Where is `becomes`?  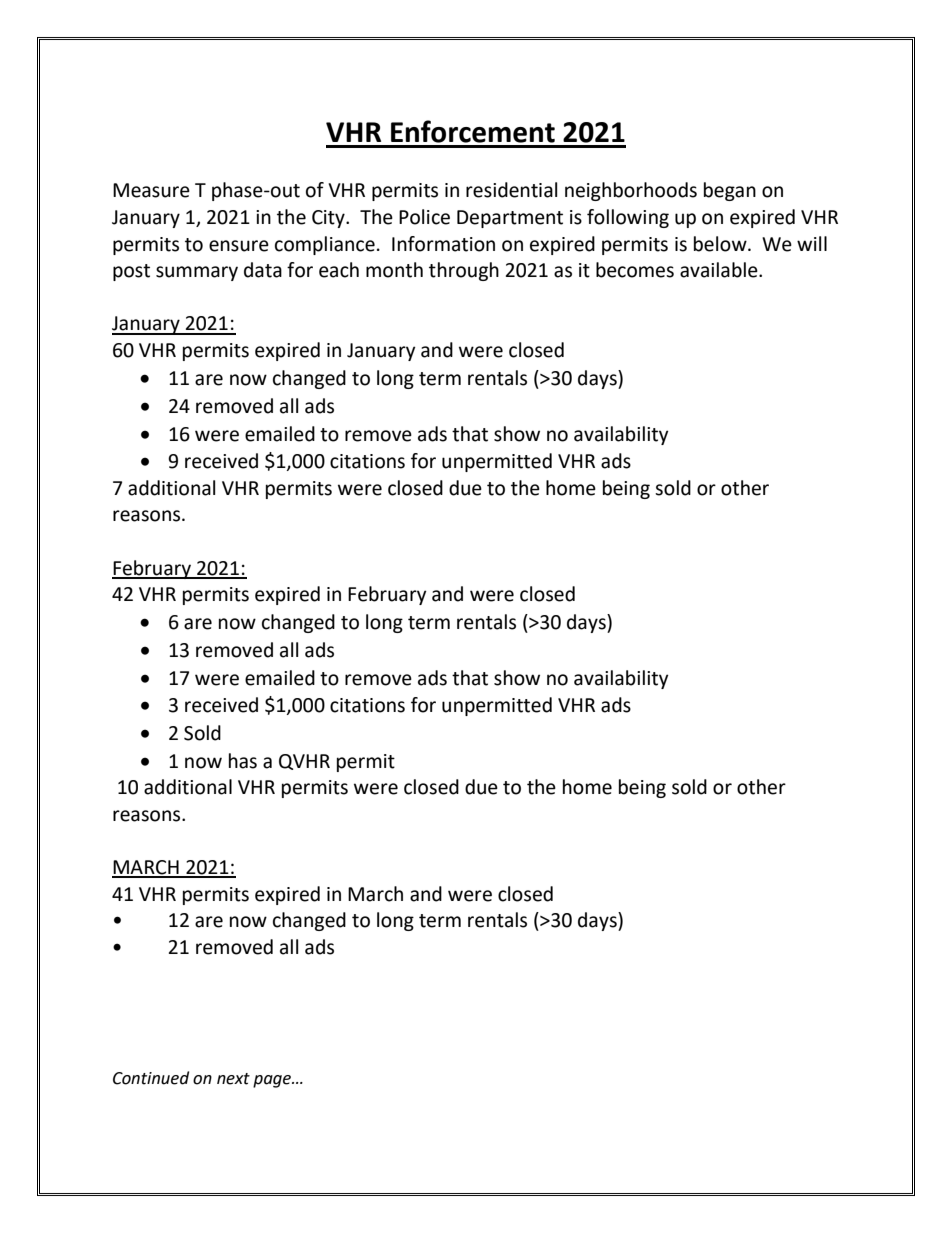 becomes is located at coordinates (635, 270).
